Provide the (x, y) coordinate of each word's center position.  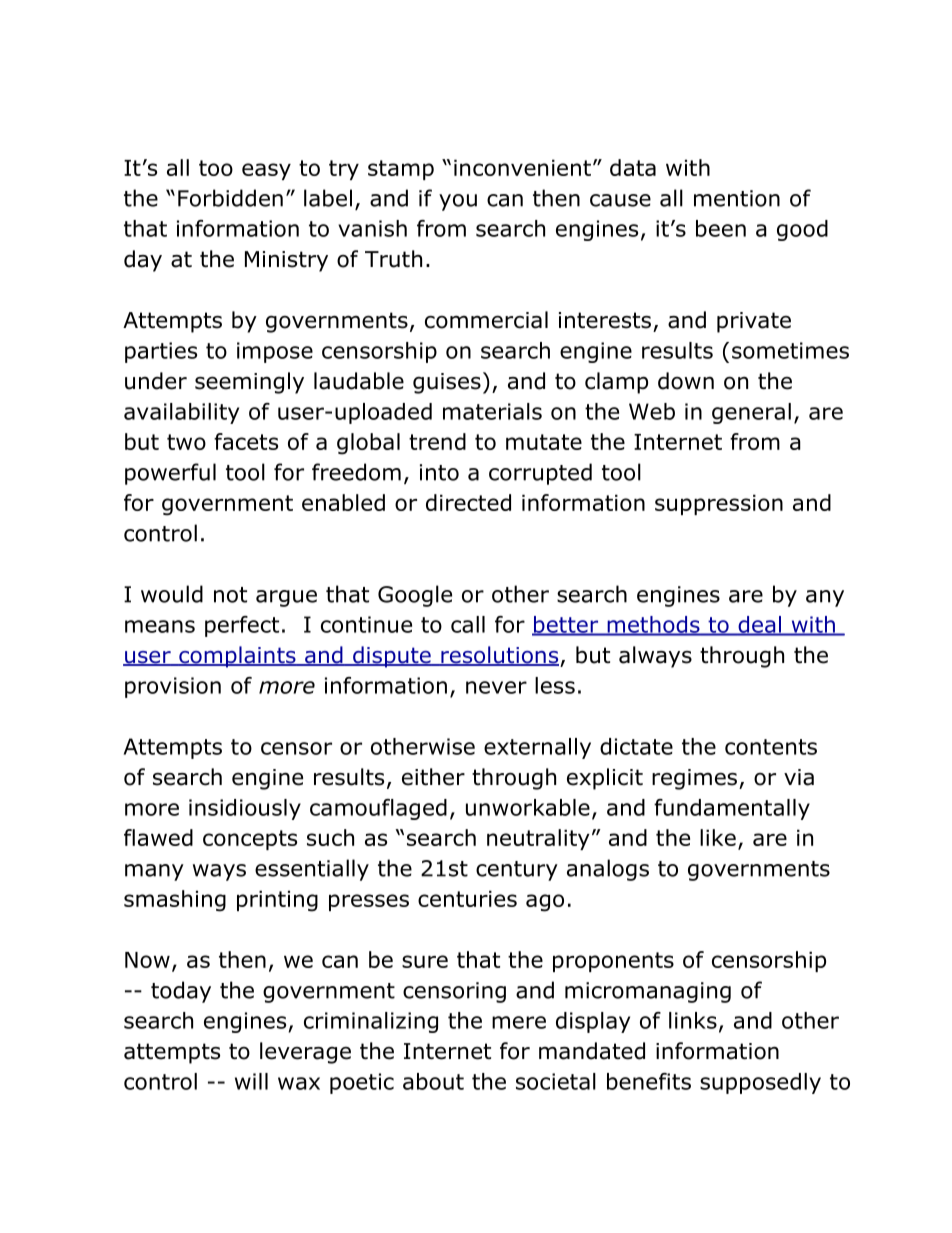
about (433, 1081)
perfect (242, 626)
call (468, 624)
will (251, 1081)
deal (760, 625)
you (458, 202)
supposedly (760, 1083)
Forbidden (230, 198)
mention (737, 198)
